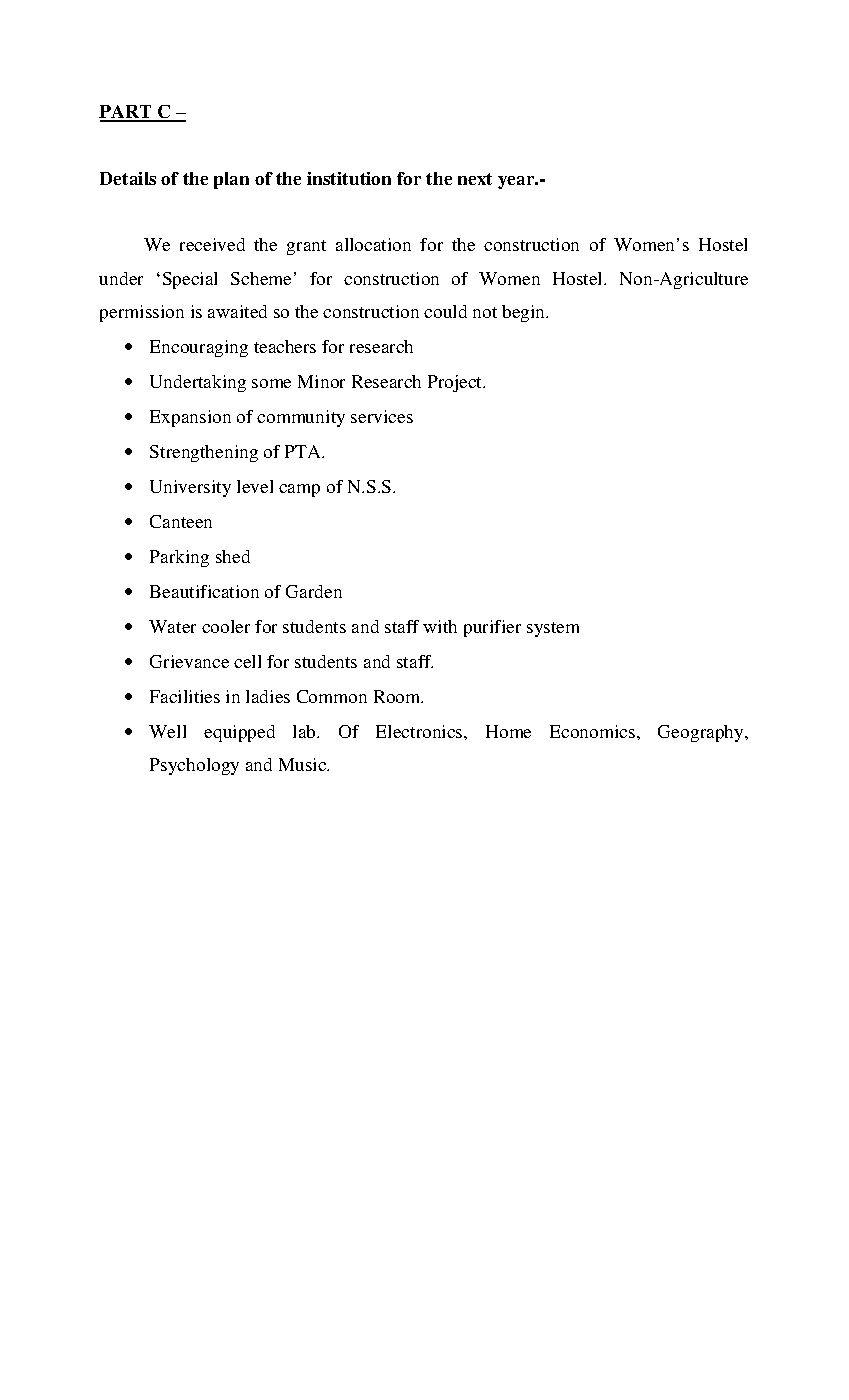 The width and height of the screenshot is (849, 1400). What do you see at coordinates (525, 313) in the screenshot?
I see `begin` at bounding box center [525, 313].
